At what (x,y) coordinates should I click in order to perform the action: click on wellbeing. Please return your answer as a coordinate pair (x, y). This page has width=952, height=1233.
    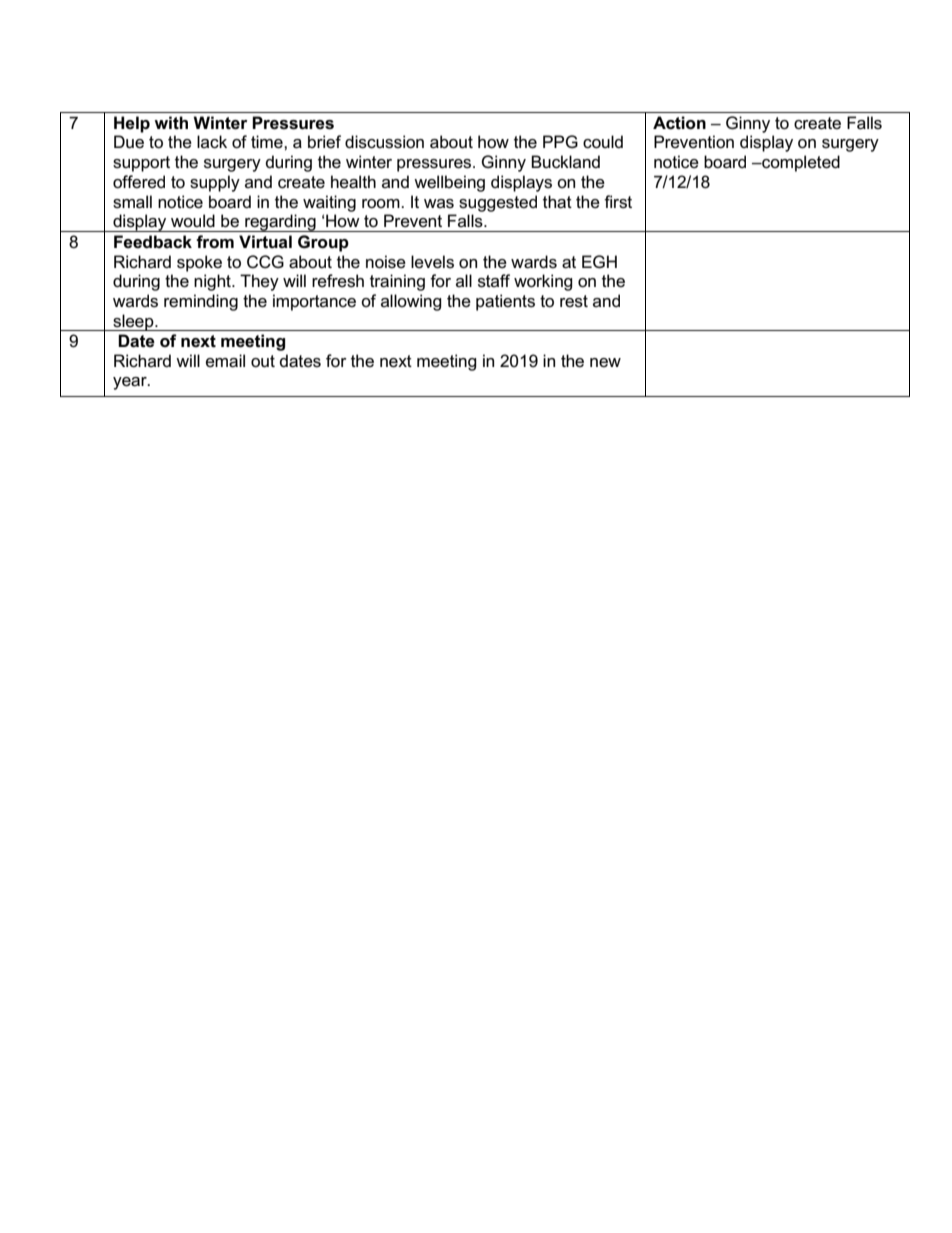
    Looking at the image, I should click on (449, 183).
